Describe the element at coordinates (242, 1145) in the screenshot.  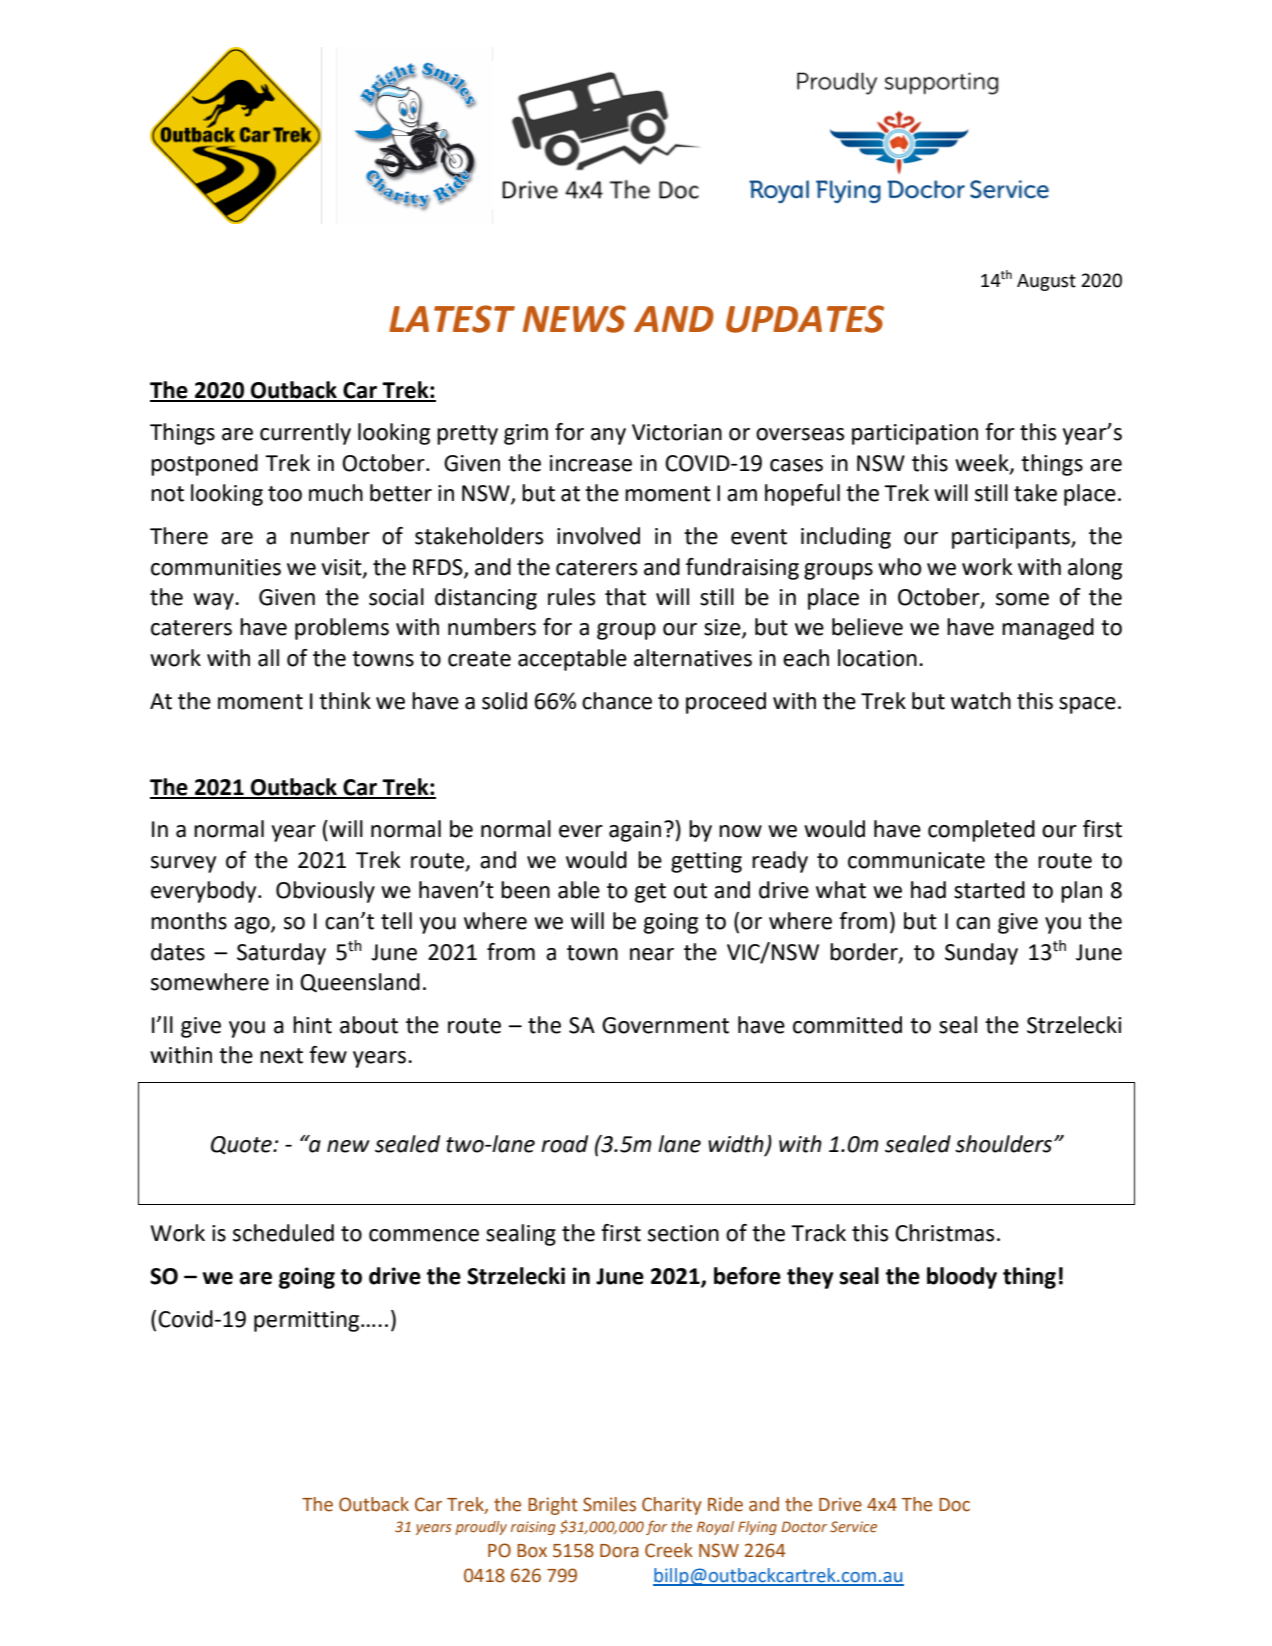
I see `Quote` at that location.
